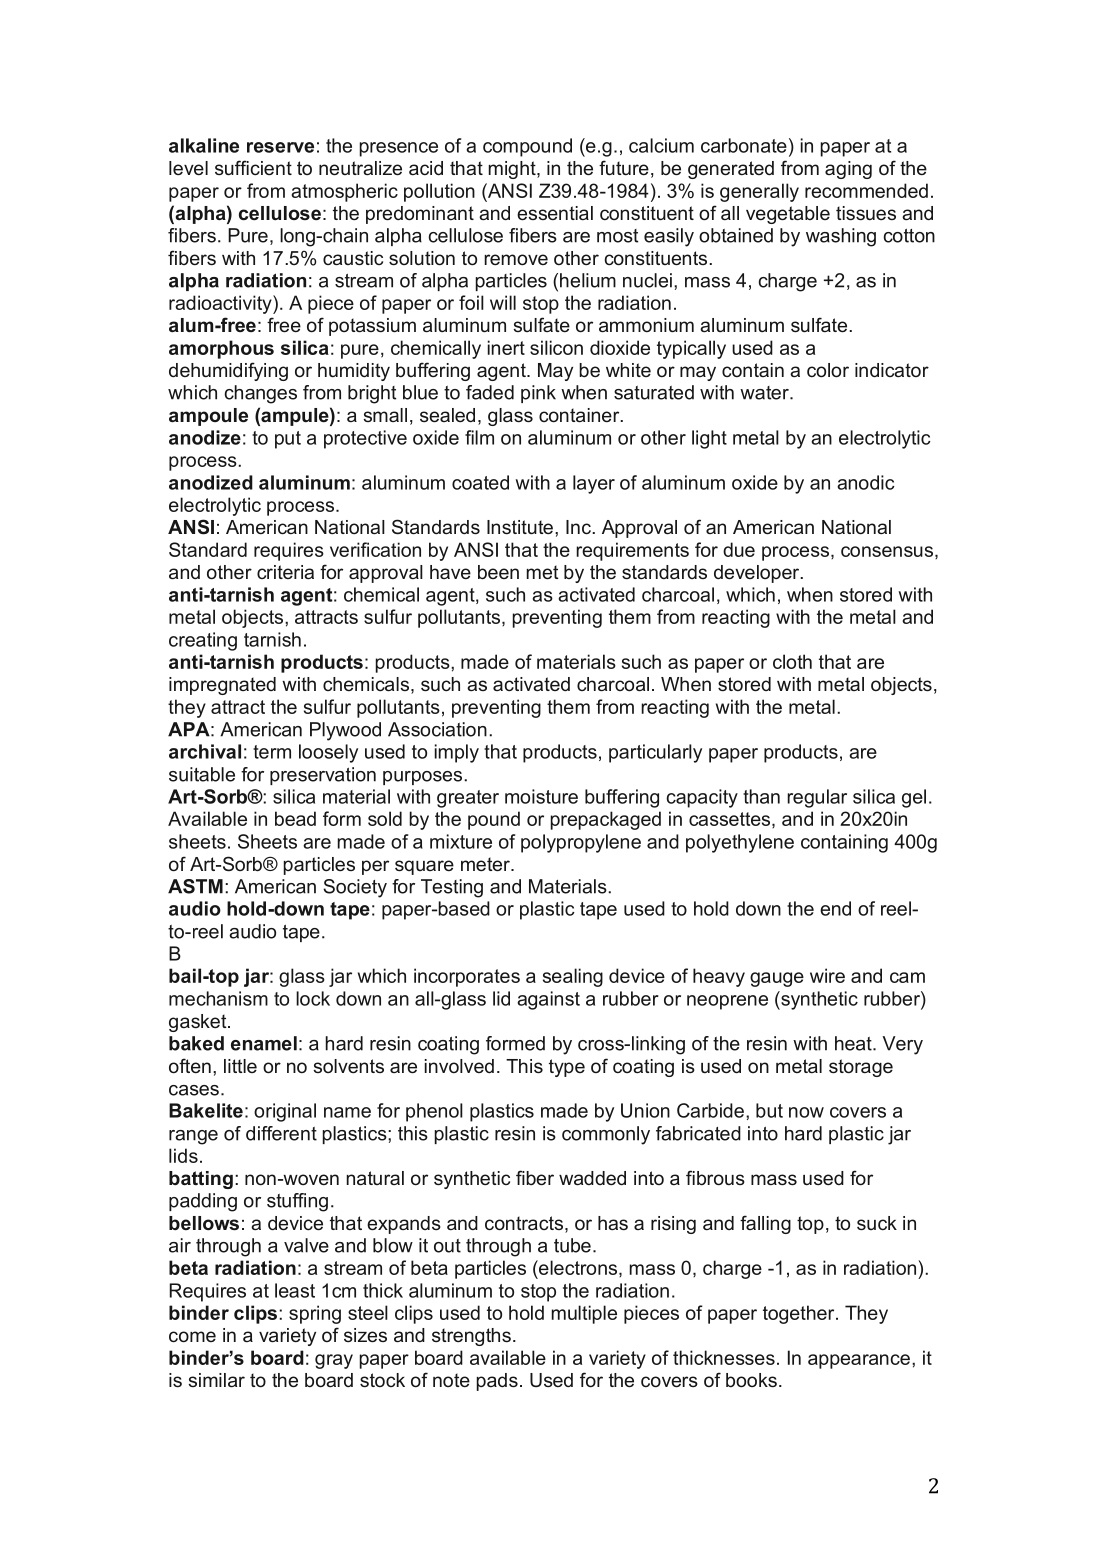 This page has height=1565, width=1107. What do you see at coordinates (240, 1066) in the page?
I see `little` at bounding box center [240, 1066].
